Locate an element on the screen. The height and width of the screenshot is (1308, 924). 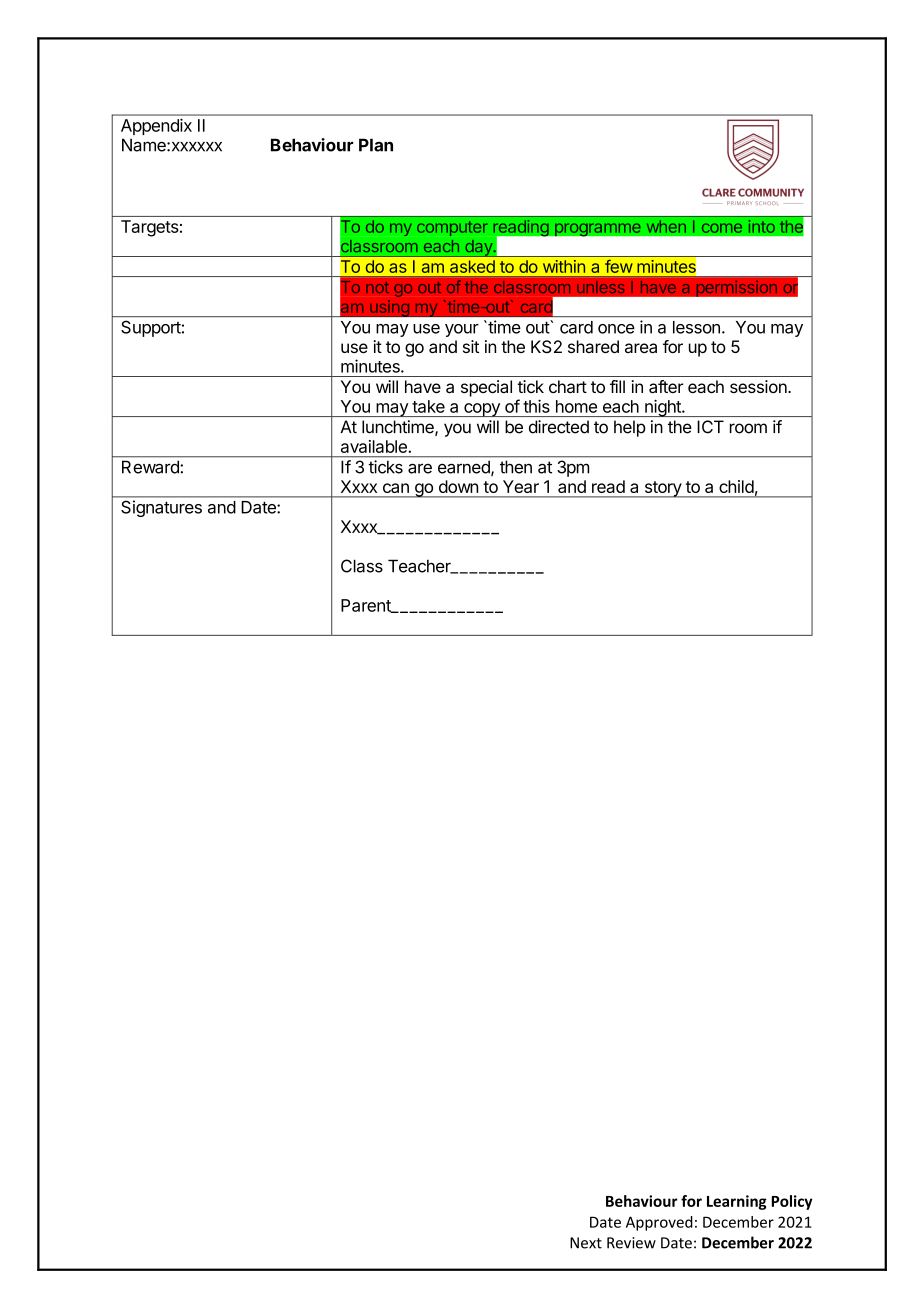
come is located at coordinates (722, 228).
